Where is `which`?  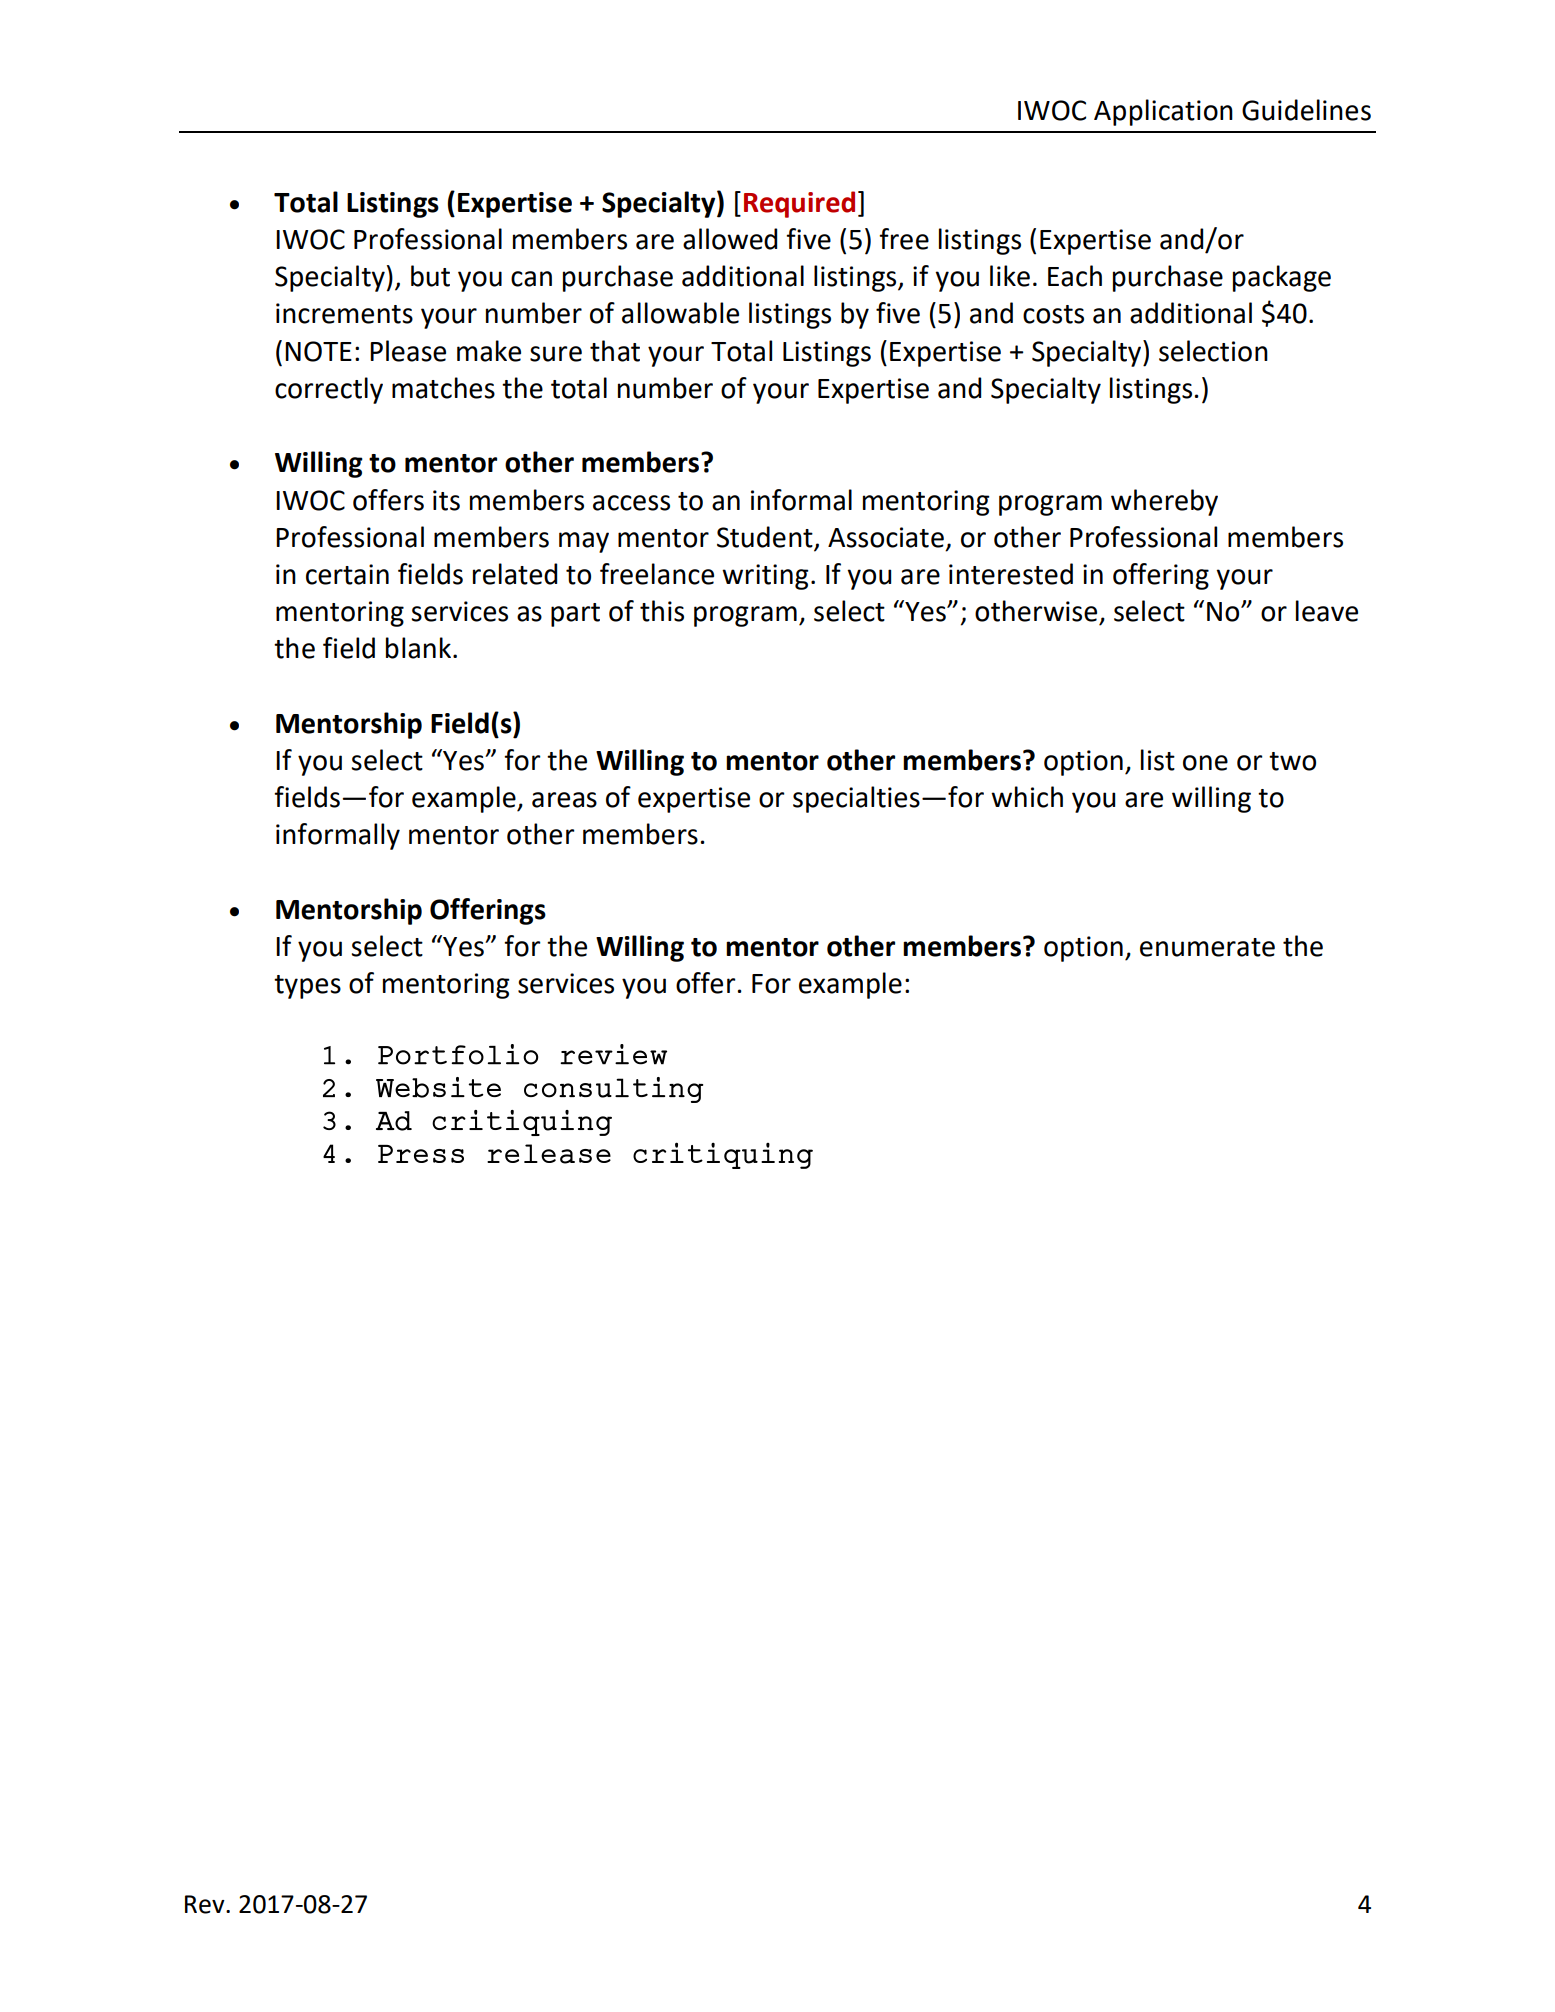
which is located at coordinates (1027, 797).
